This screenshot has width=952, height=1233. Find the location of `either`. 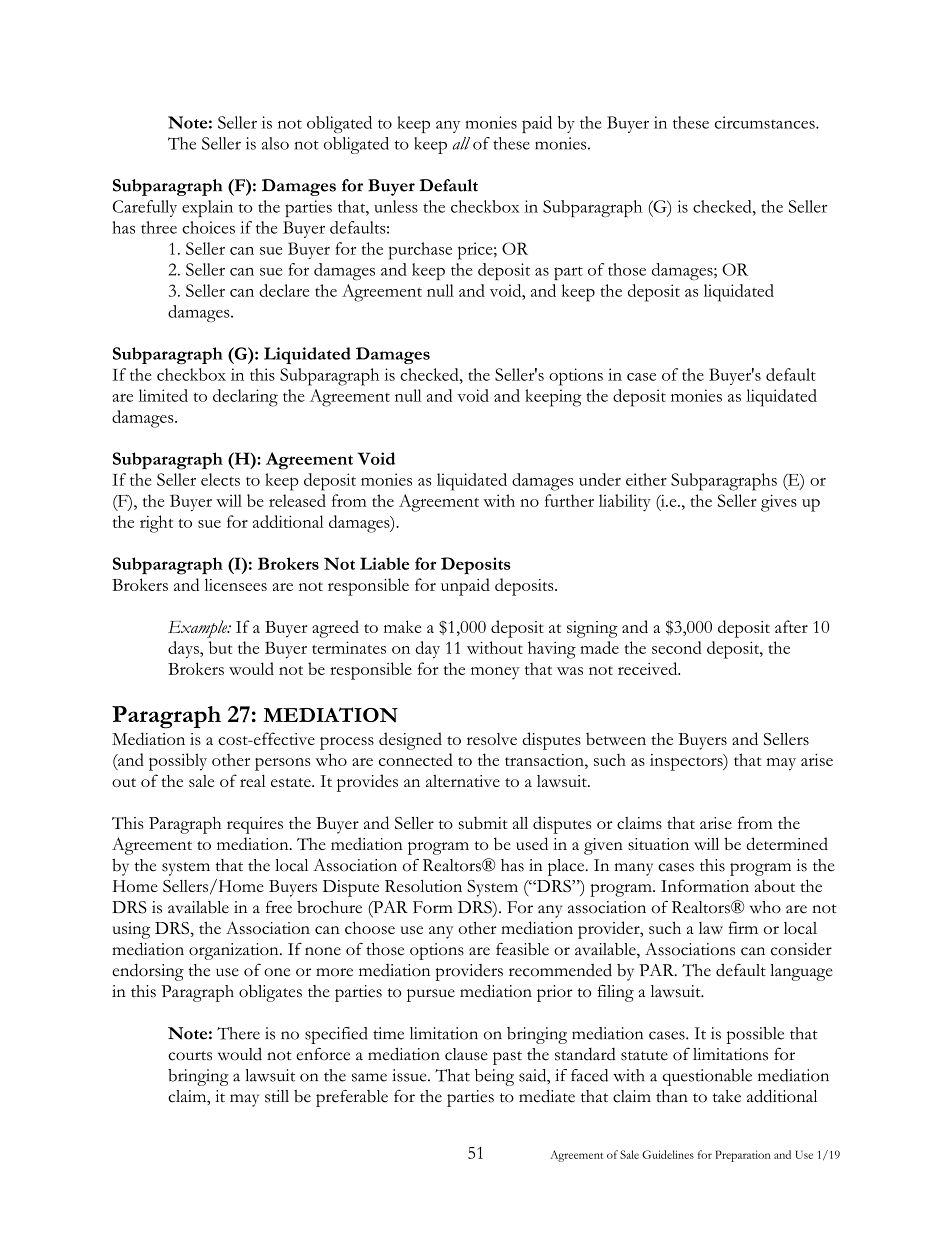

either is located at coordinates (646, 479).
